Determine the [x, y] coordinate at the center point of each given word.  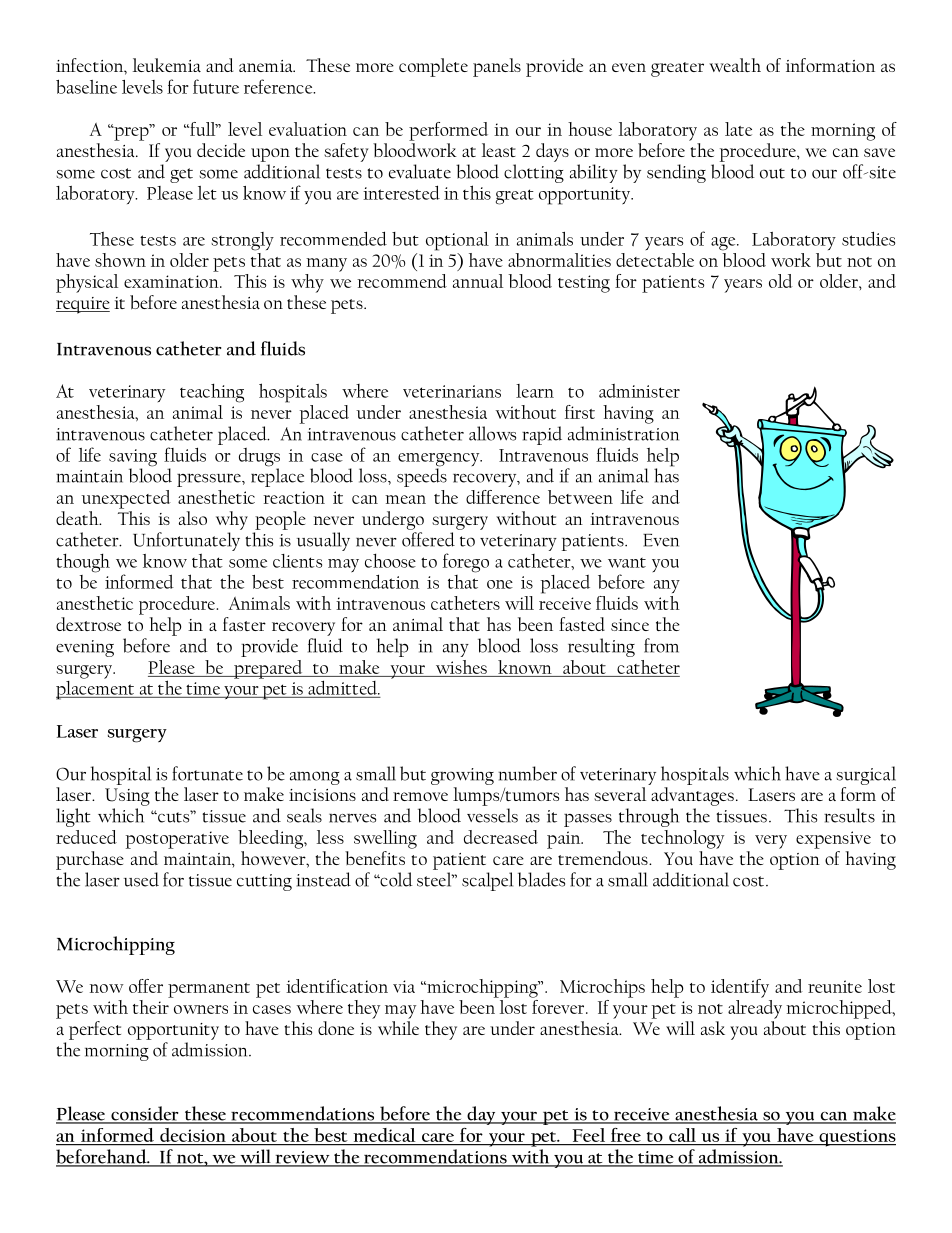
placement [96, 689]
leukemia [167, 65]
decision [193, 1136]
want [627, 563]
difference [503, 497]
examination [172, 281]
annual [478, 281]
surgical [866, 775]
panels [497, 67]
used [141, 879]
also [193, 518]
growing [462, 776]
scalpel [487, 881]
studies [868, 238]
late [738, 129]
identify [740, 988]
